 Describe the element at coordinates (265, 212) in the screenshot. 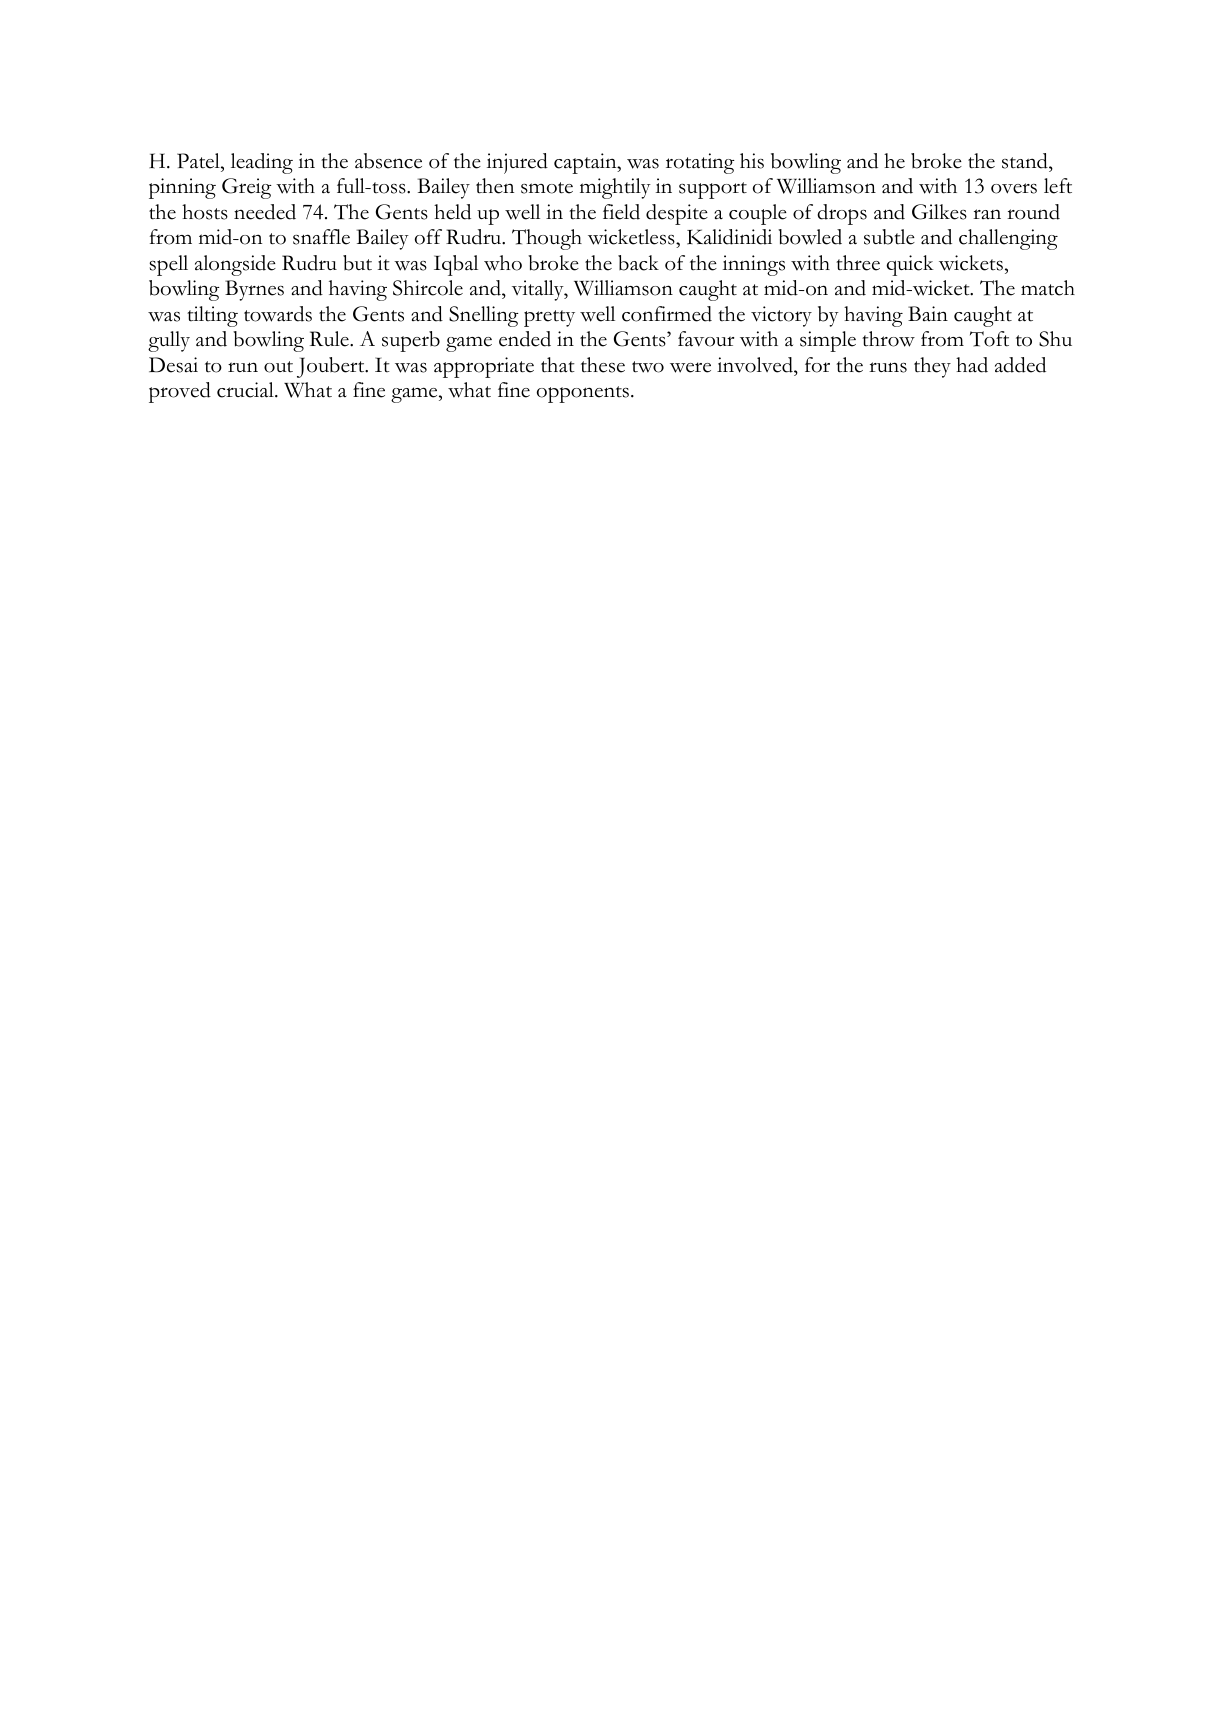

I see `needed` at that location.
